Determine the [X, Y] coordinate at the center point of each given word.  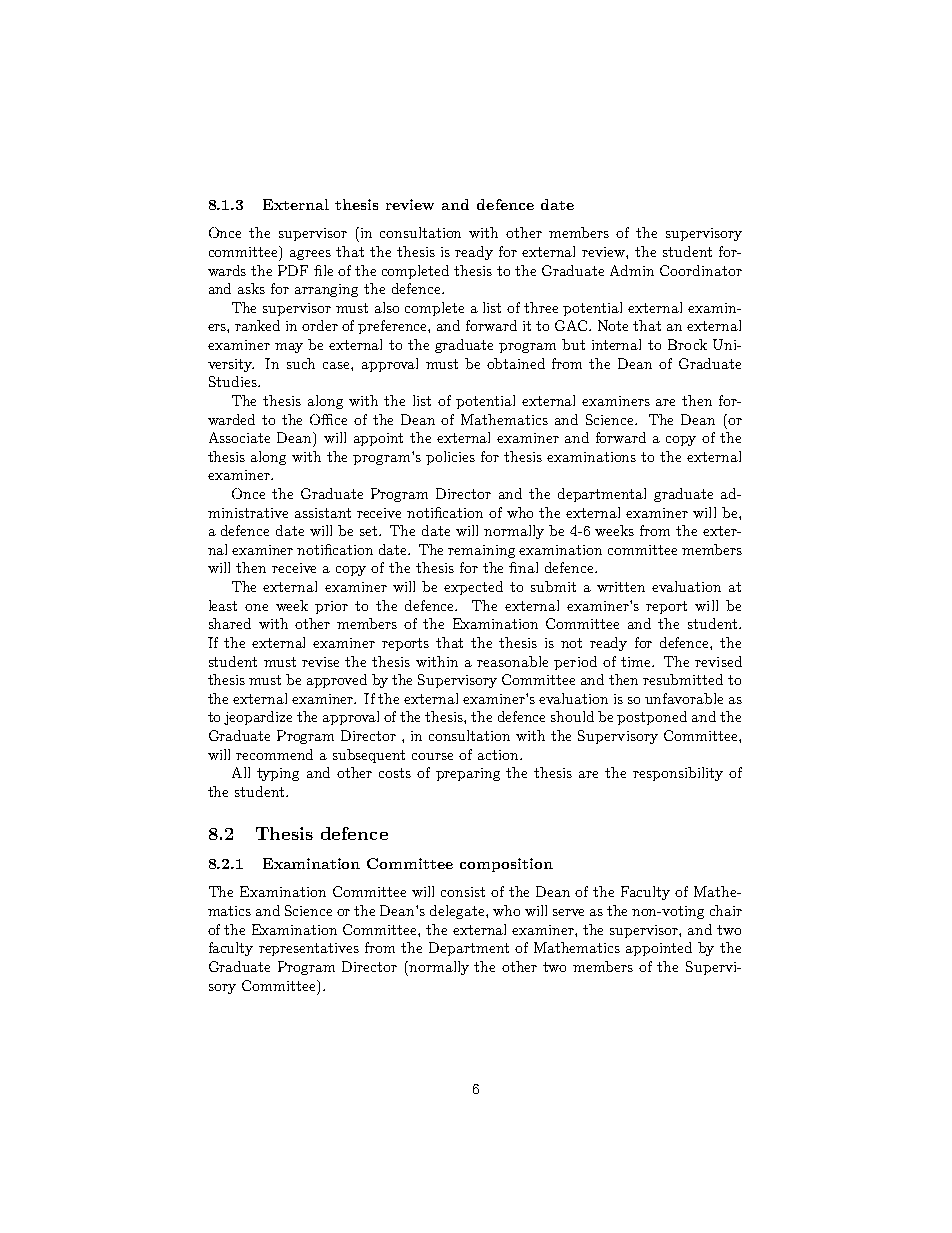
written [621, 587]
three [541, 307]
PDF [293, 270]
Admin [632, 270]
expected [473, 588]
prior [331, 607]
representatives [309, 949]
